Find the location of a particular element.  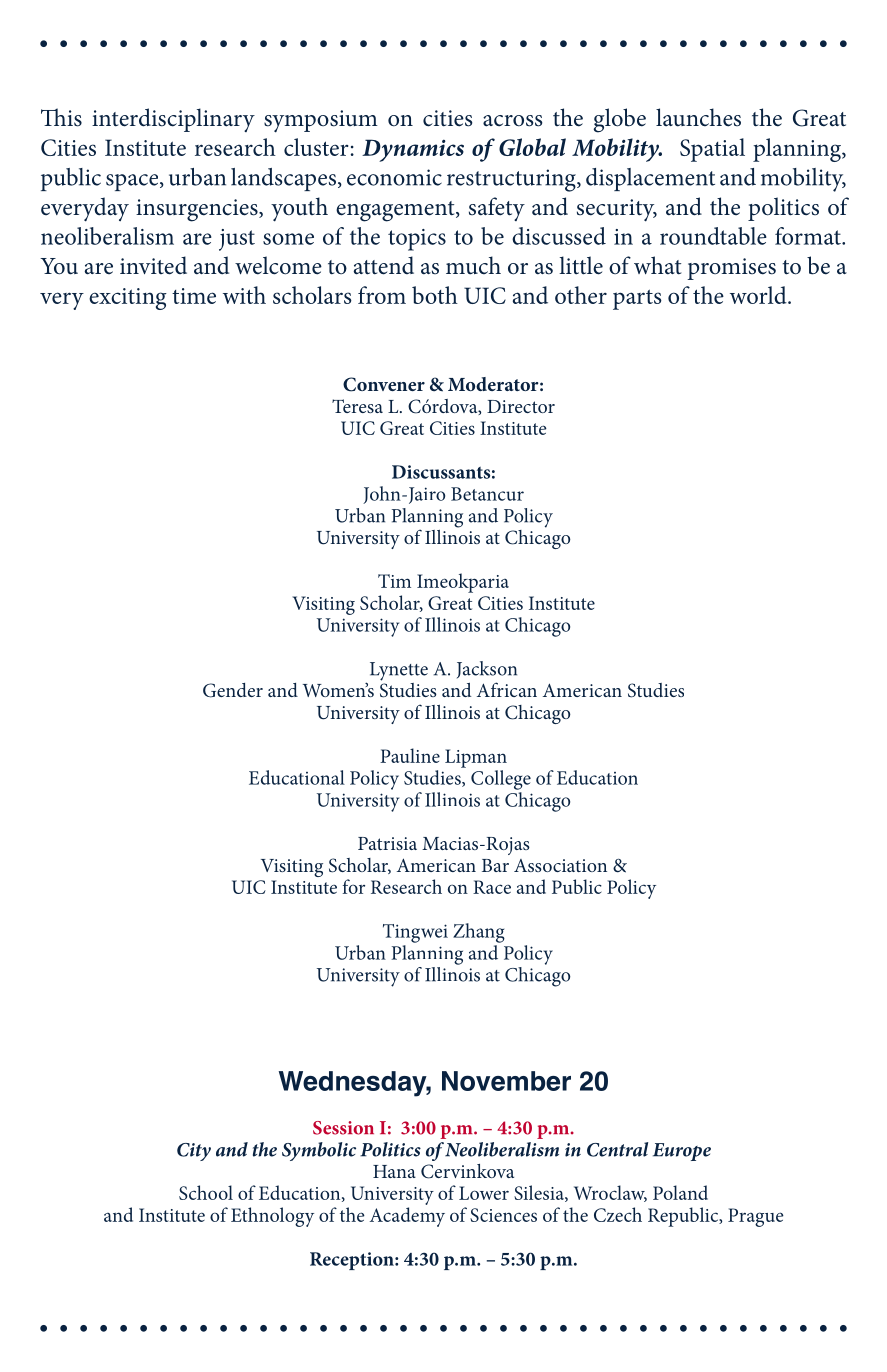

space is located at coordinates (133, 182).
